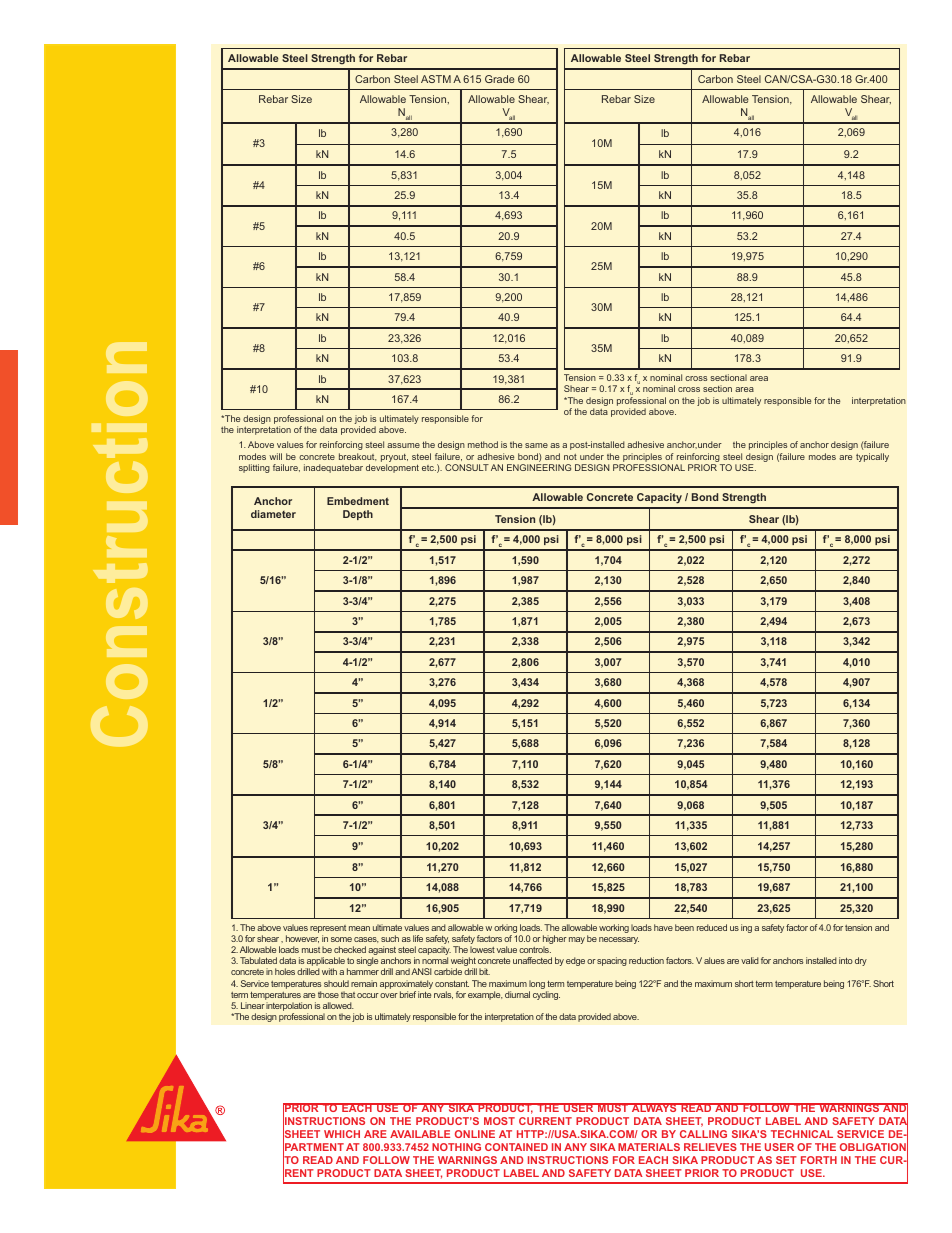  What do you see at coordinates (539, 467) in the image?
I see `ENGINEERING` at bounding box center [539, 467].
